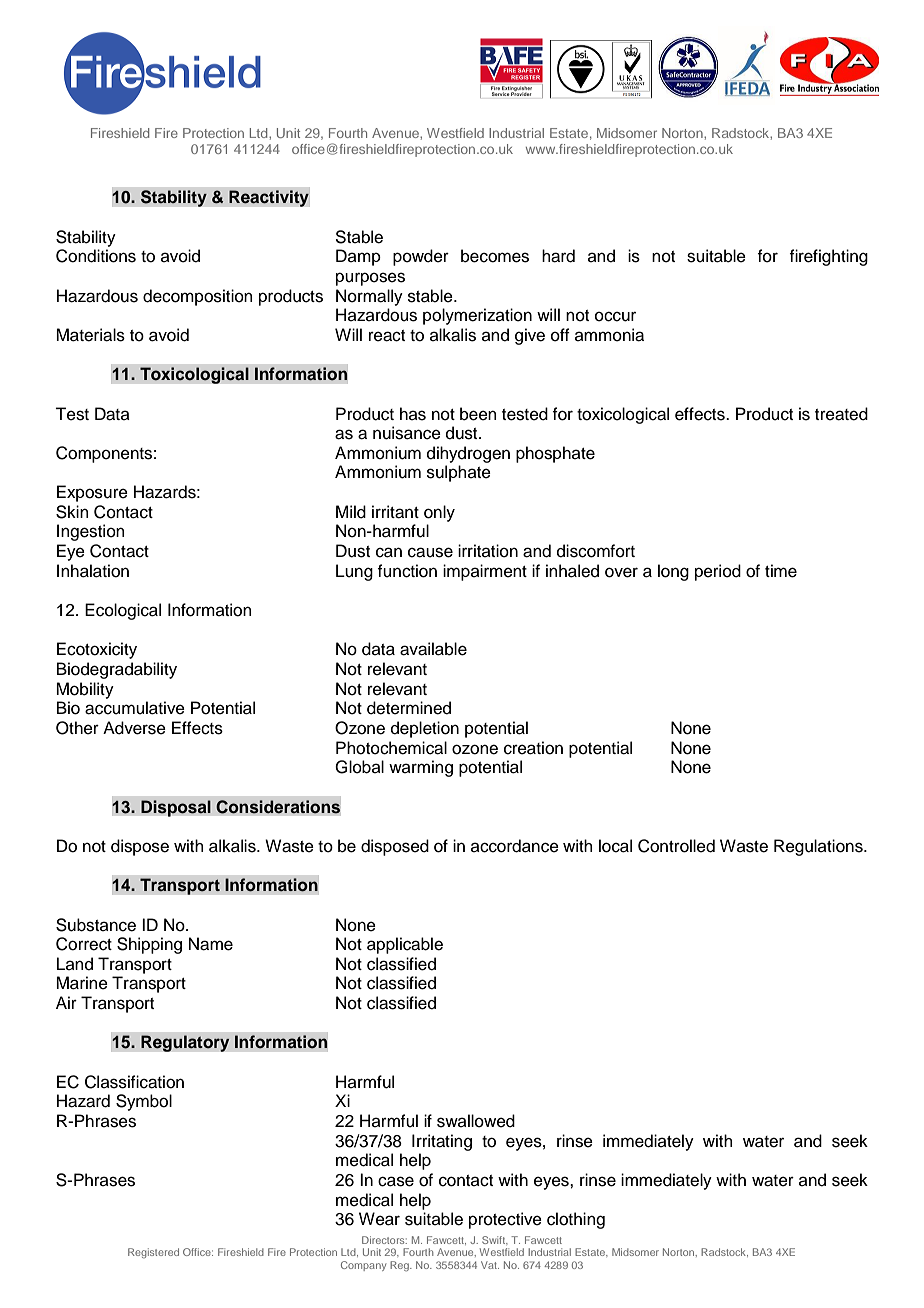 Image resolution: width=924 pixels, height=1308 pixels. I want to click on warming, so click(421, 768).
